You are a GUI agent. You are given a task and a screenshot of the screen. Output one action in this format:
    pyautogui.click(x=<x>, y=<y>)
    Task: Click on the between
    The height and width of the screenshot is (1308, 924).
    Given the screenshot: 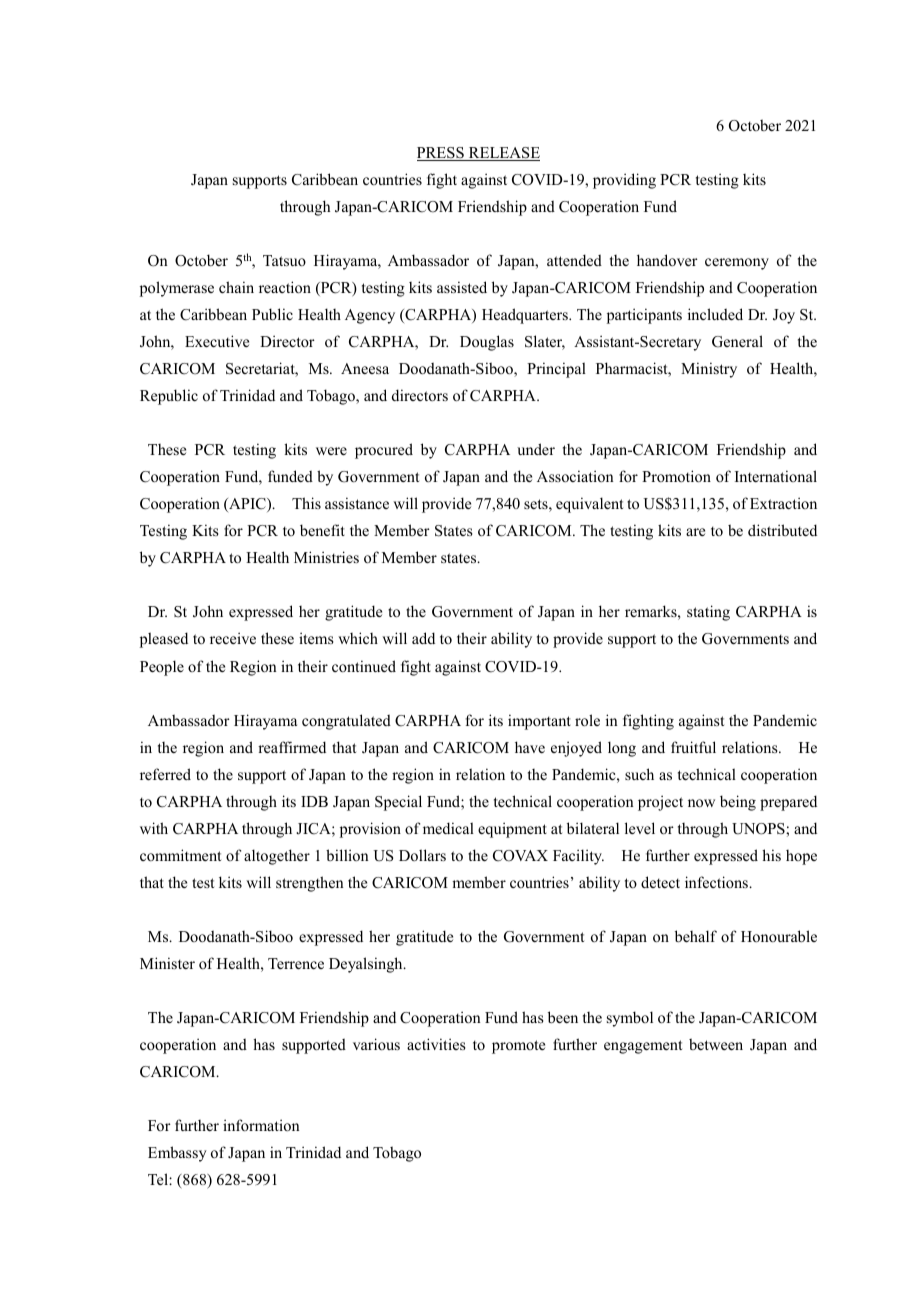 What is the action you would take?
    pyautogui.click(x=716, y=1044)
